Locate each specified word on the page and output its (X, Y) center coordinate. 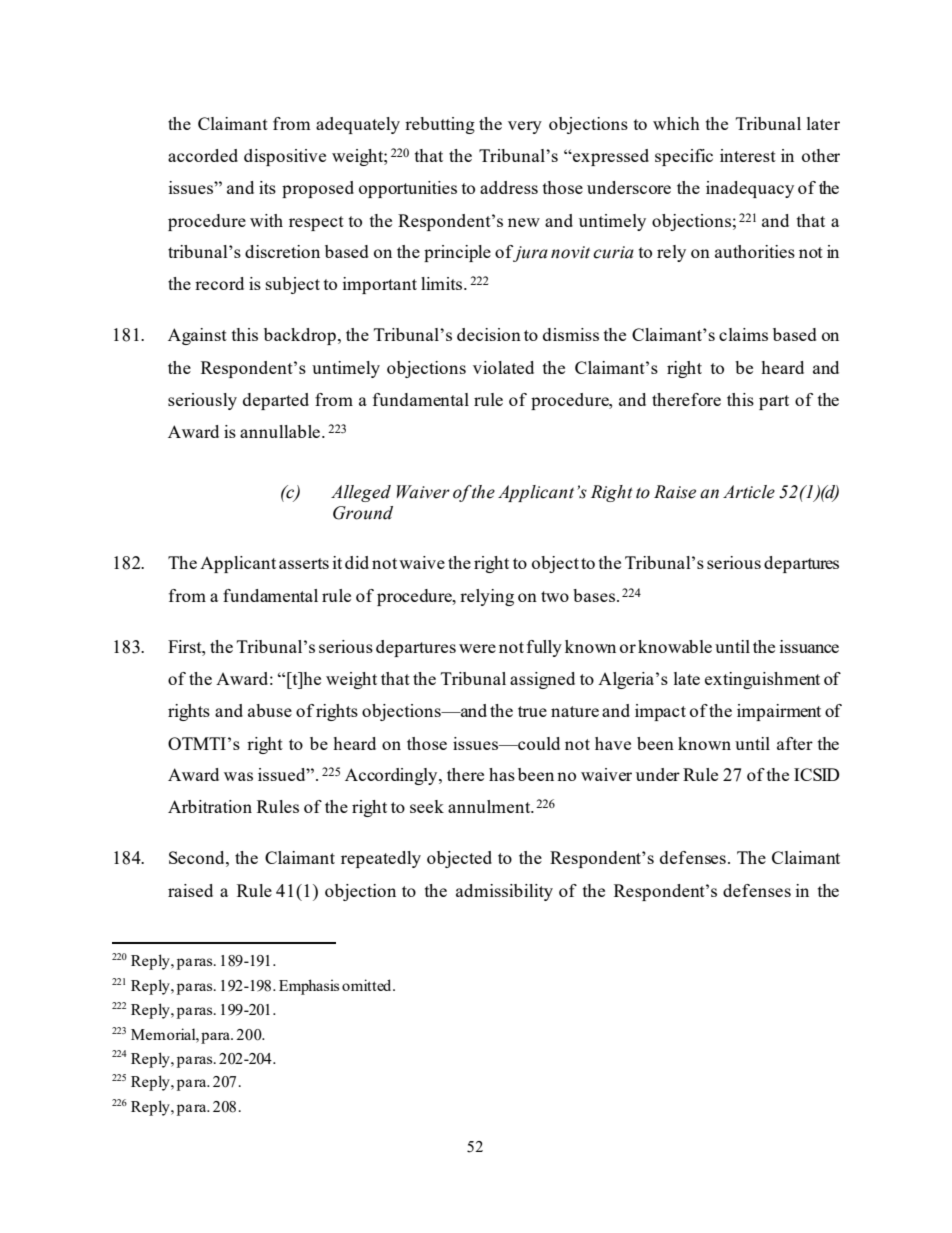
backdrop (300, 336)
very (525, 127)
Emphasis (309, 987)
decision (489, 334)
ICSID (817, 774)
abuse (270, 710)
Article (749, 492)
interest (748, 155)
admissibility (504, 892)
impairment (779, 712)
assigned (542, 680)
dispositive (285, 157)
